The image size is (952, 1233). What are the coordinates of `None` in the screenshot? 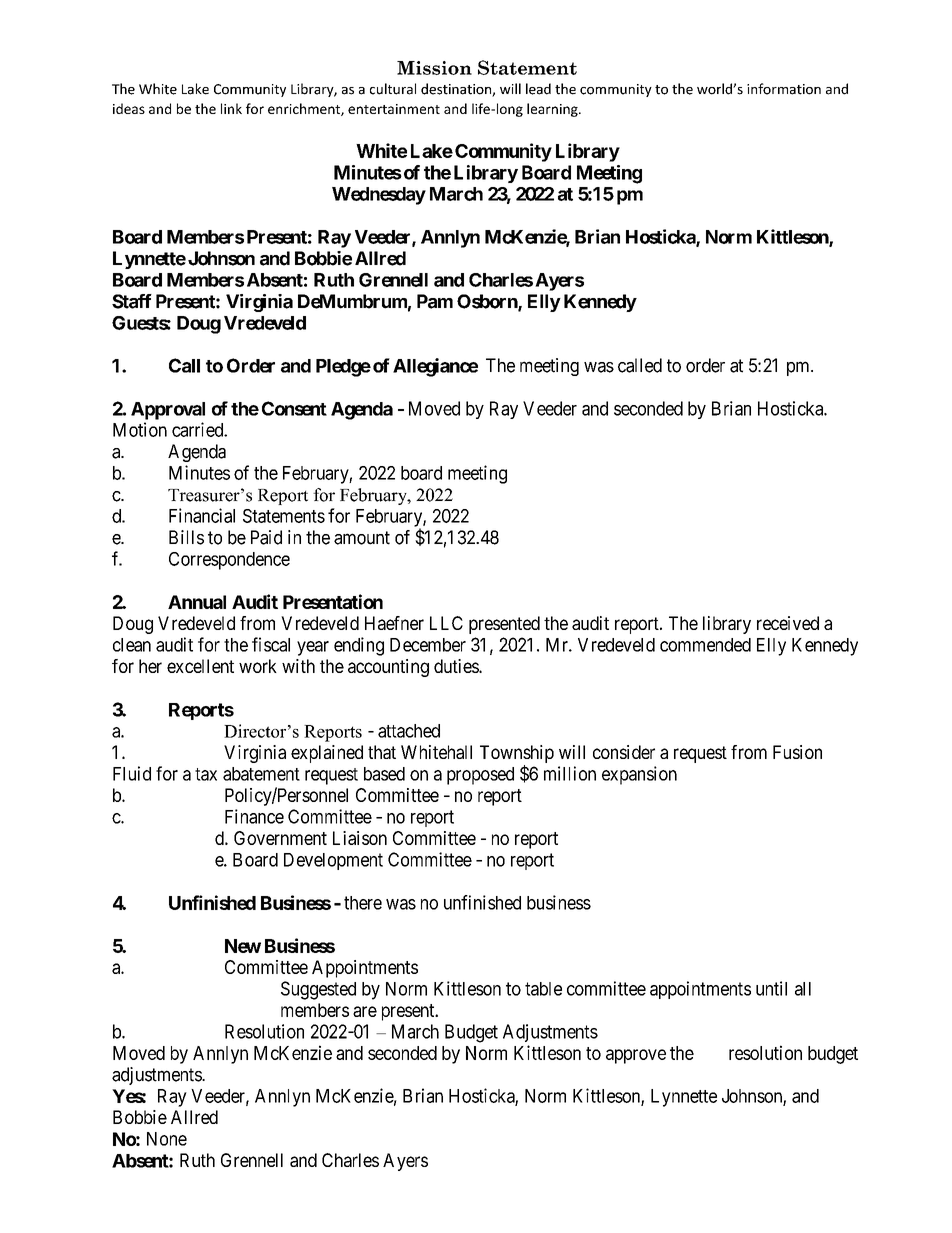 It's located at (167, 1139).
